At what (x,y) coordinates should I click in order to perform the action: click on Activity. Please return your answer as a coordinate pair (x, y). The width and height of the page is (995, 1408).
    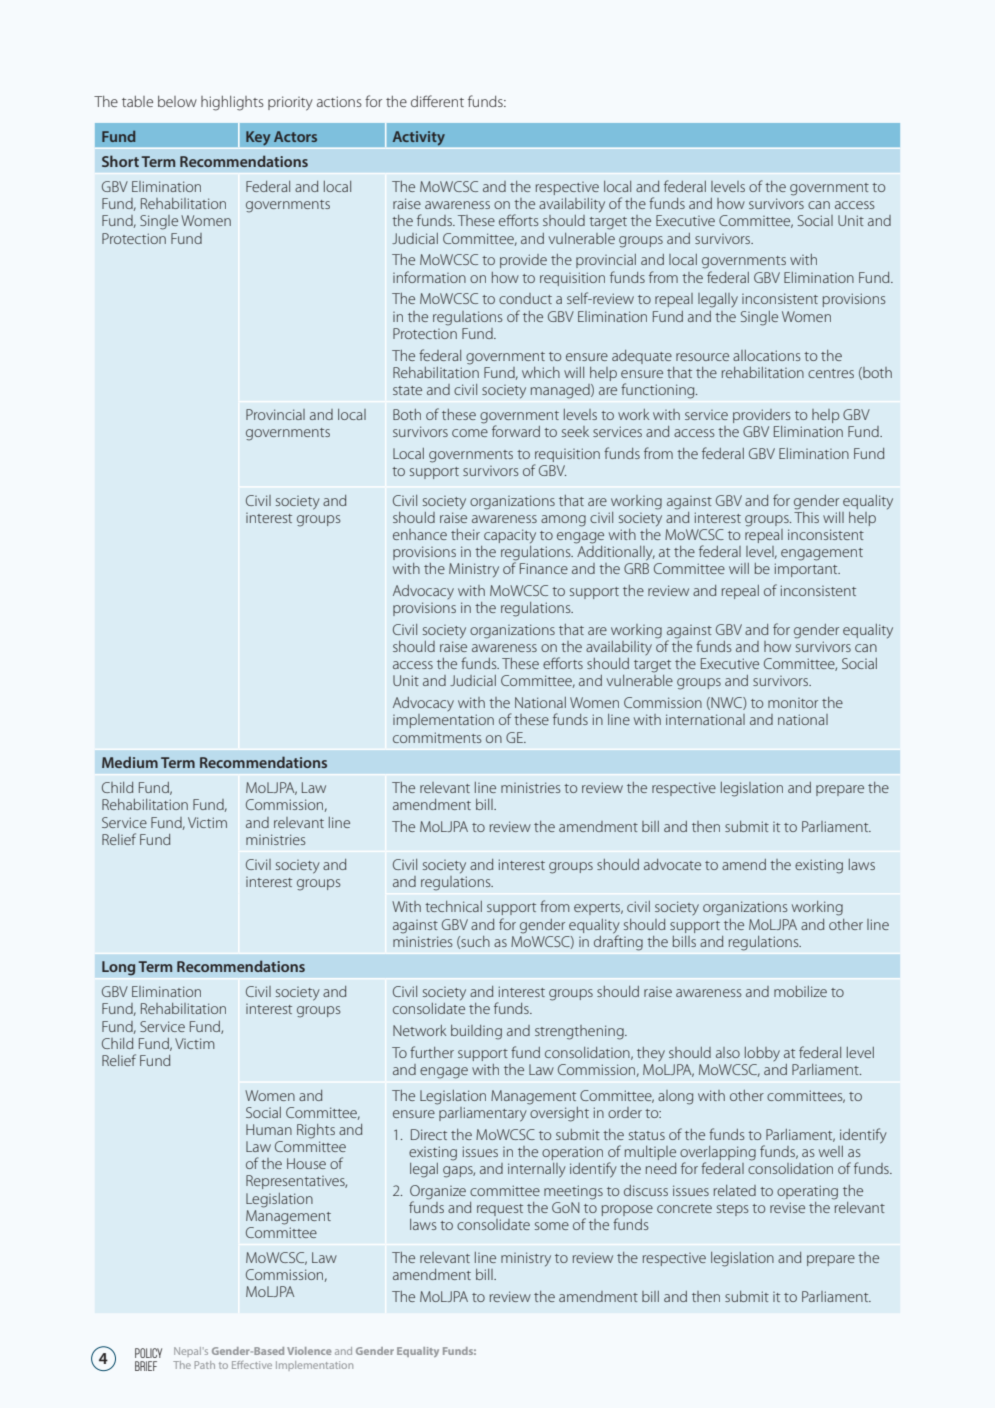
    Looking at the image, I should click on (418, 138).
